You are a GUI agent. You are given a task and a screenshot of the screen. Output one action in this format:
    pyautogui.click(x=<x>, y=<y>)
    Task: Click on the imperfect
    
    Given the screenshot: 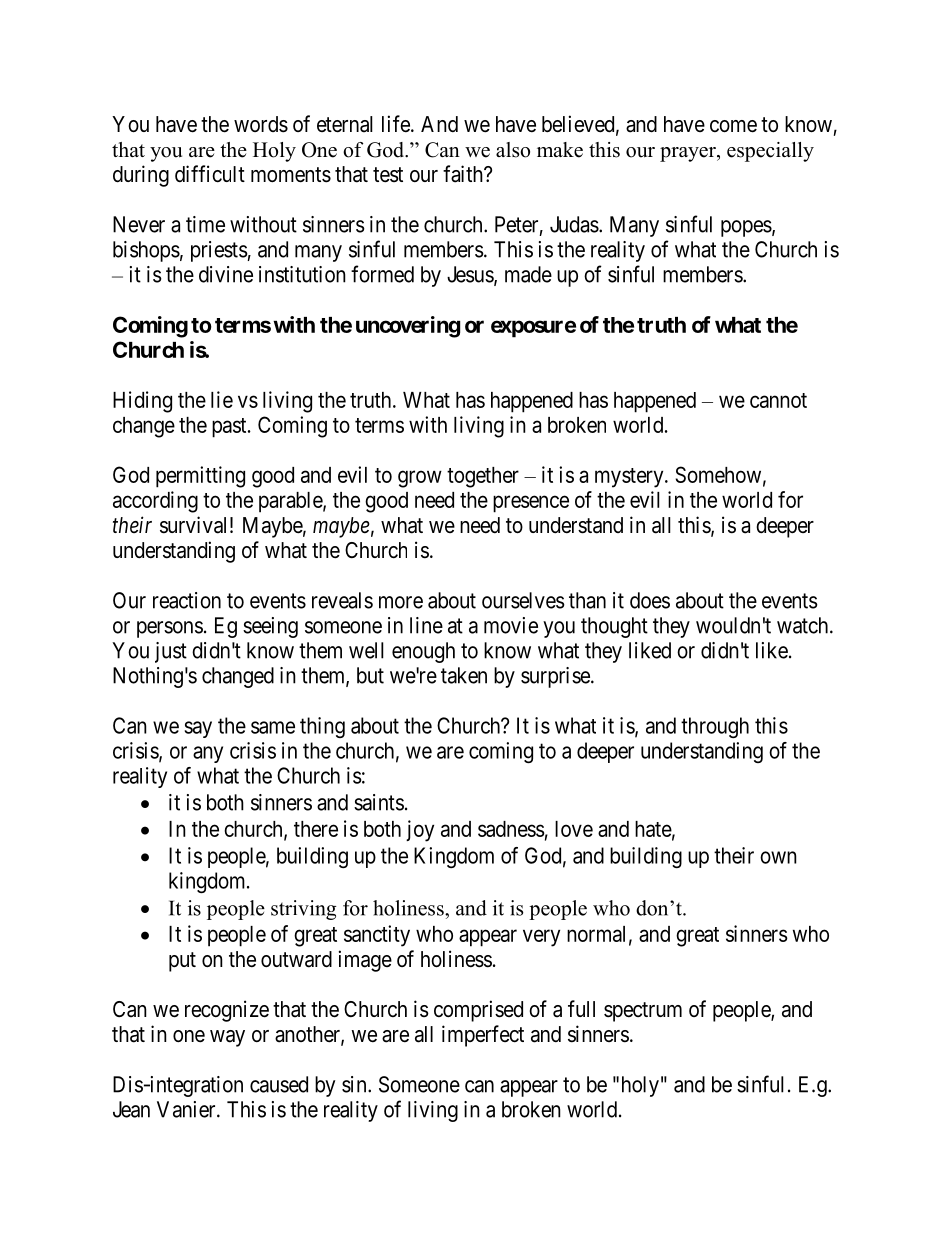 What is the action you would take?
    pyautogui.click(x=483, y=1036)
